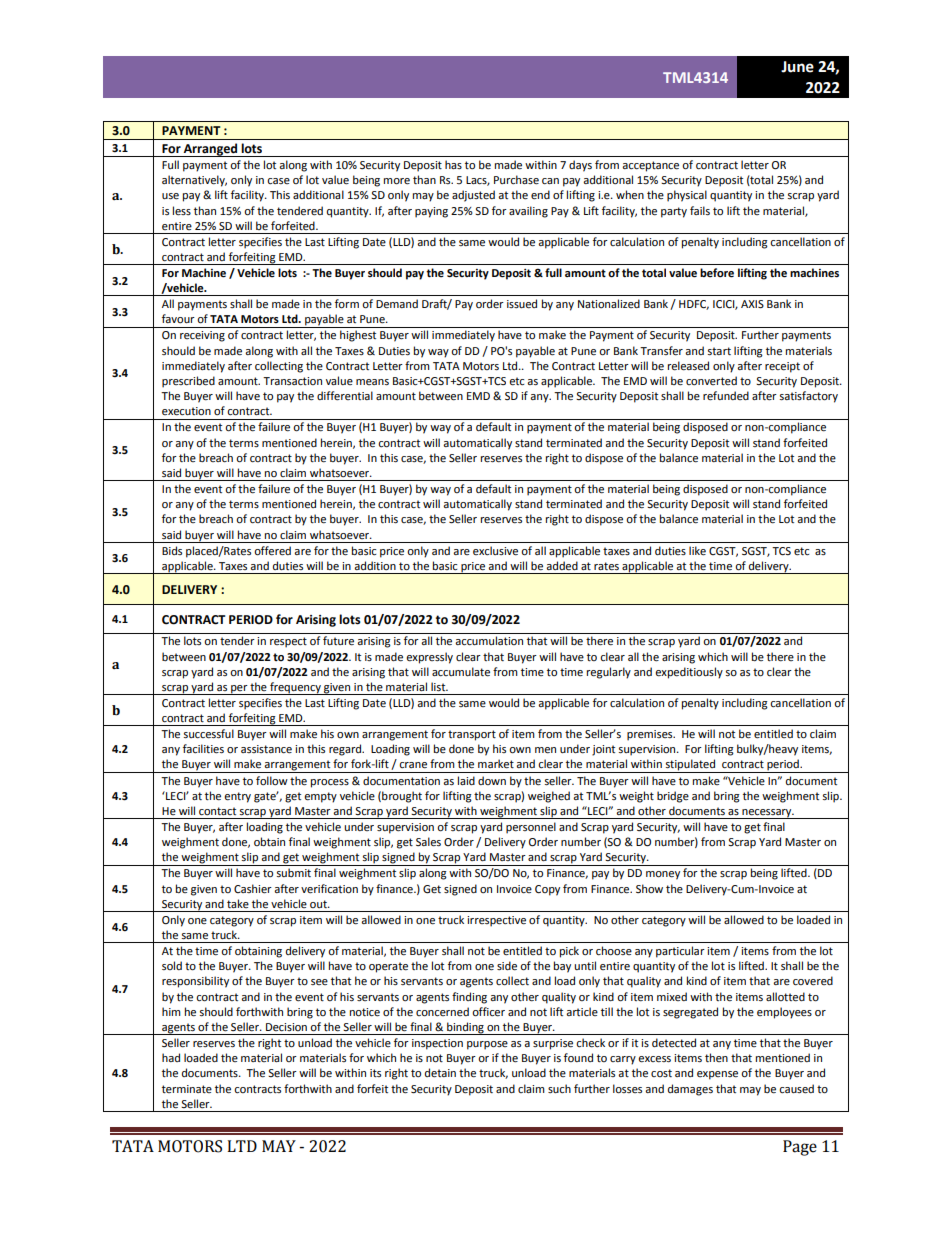 The width and height of the document is (952, 1233). Describe the element at coordinates (489, 640) in the document. I see `accumulation` at that location.
